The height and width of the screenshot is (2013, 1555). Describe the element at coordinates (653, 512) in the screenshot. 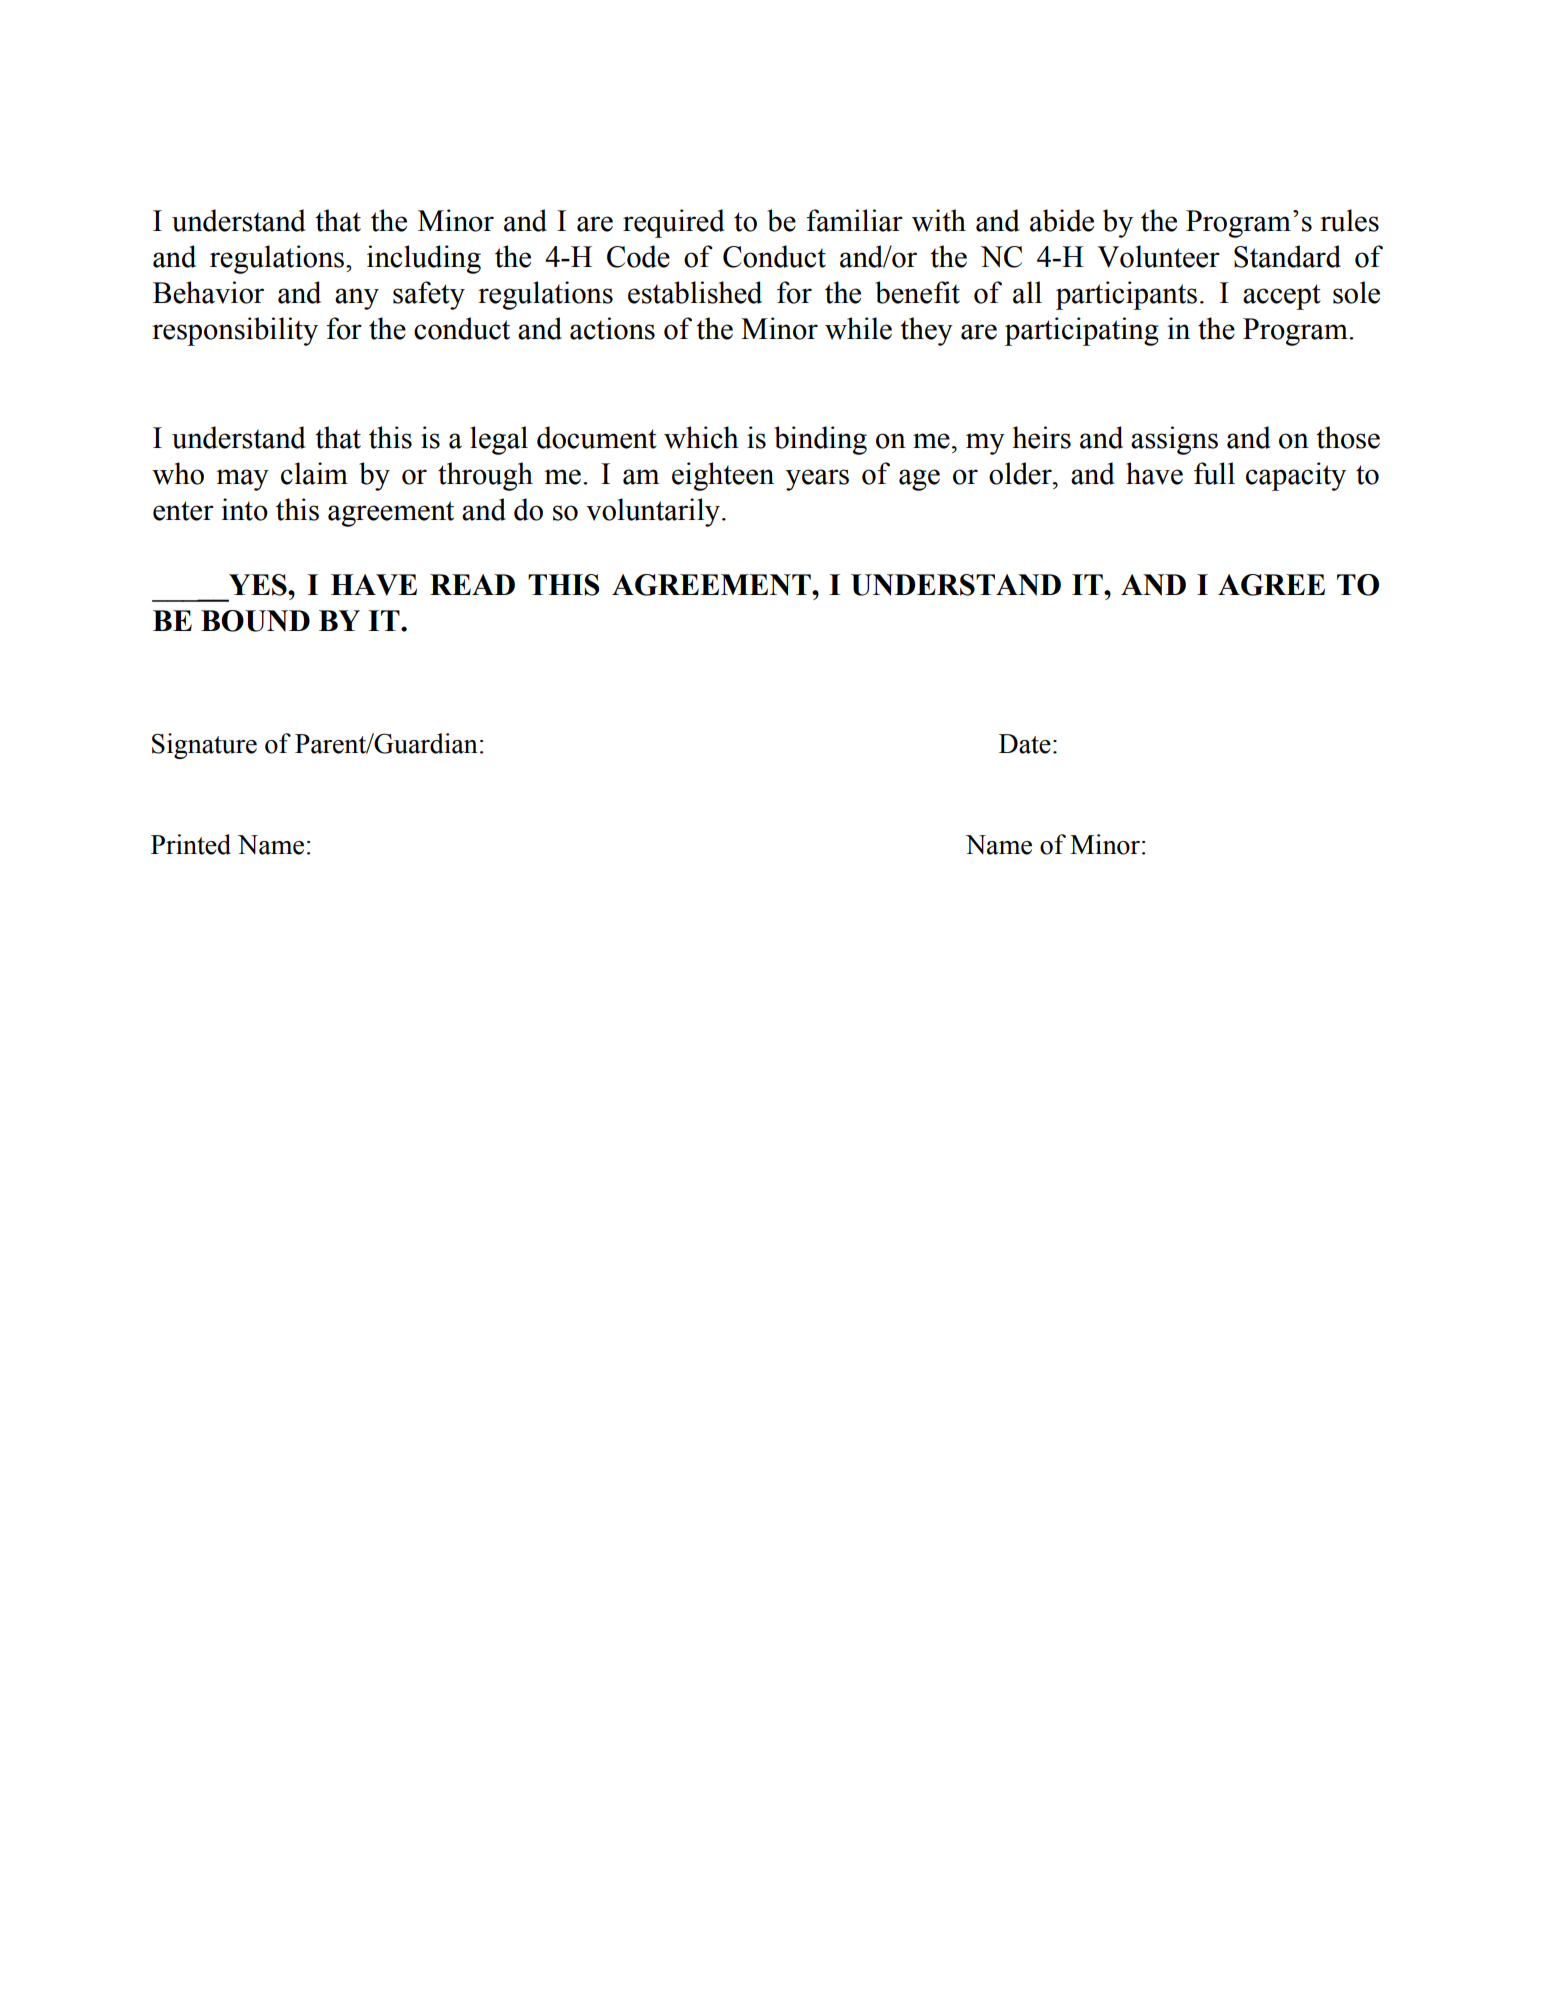

I see `voluntarily` at that location.
